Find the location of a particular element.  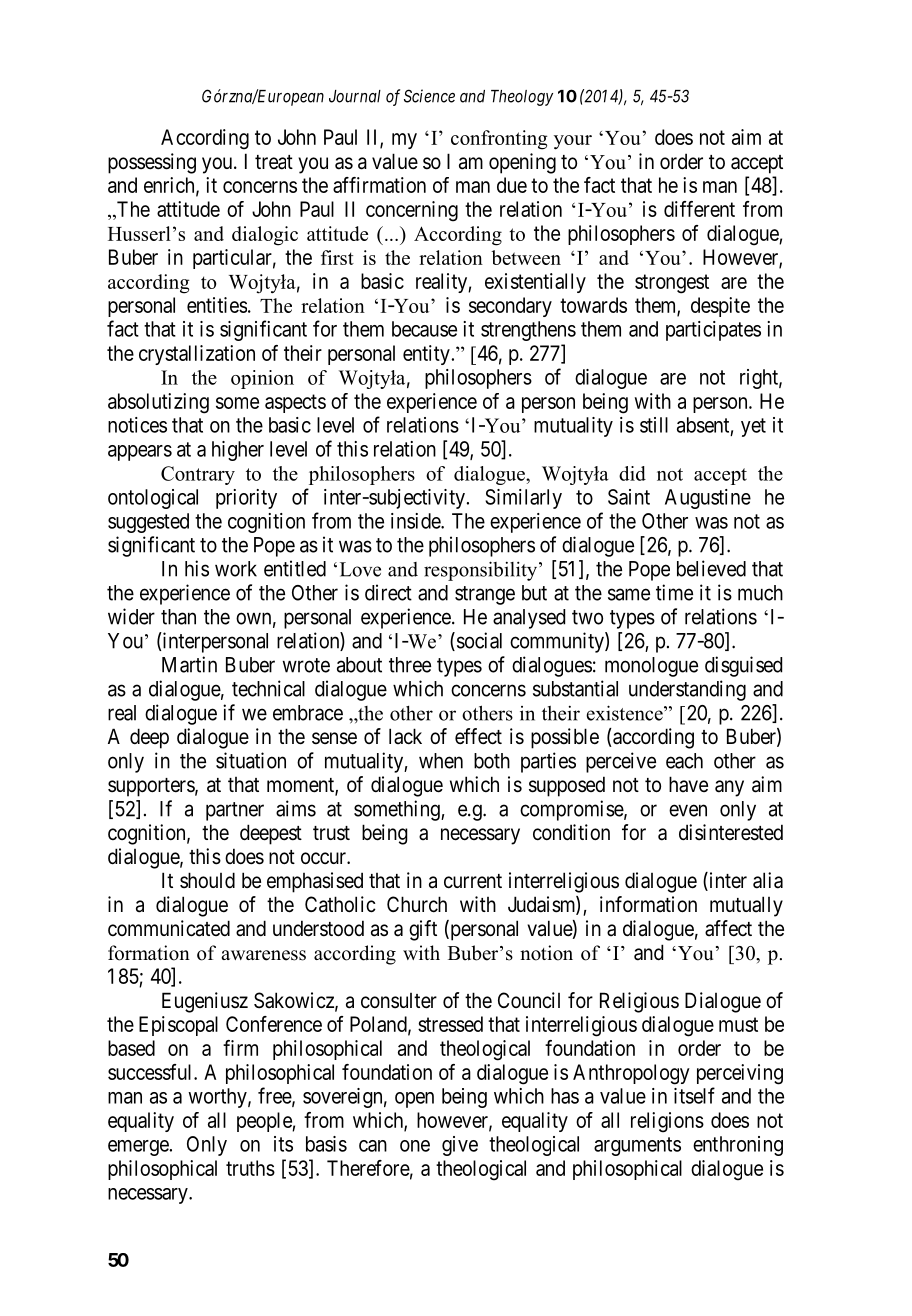

different is located at coordinates (699, 209).
